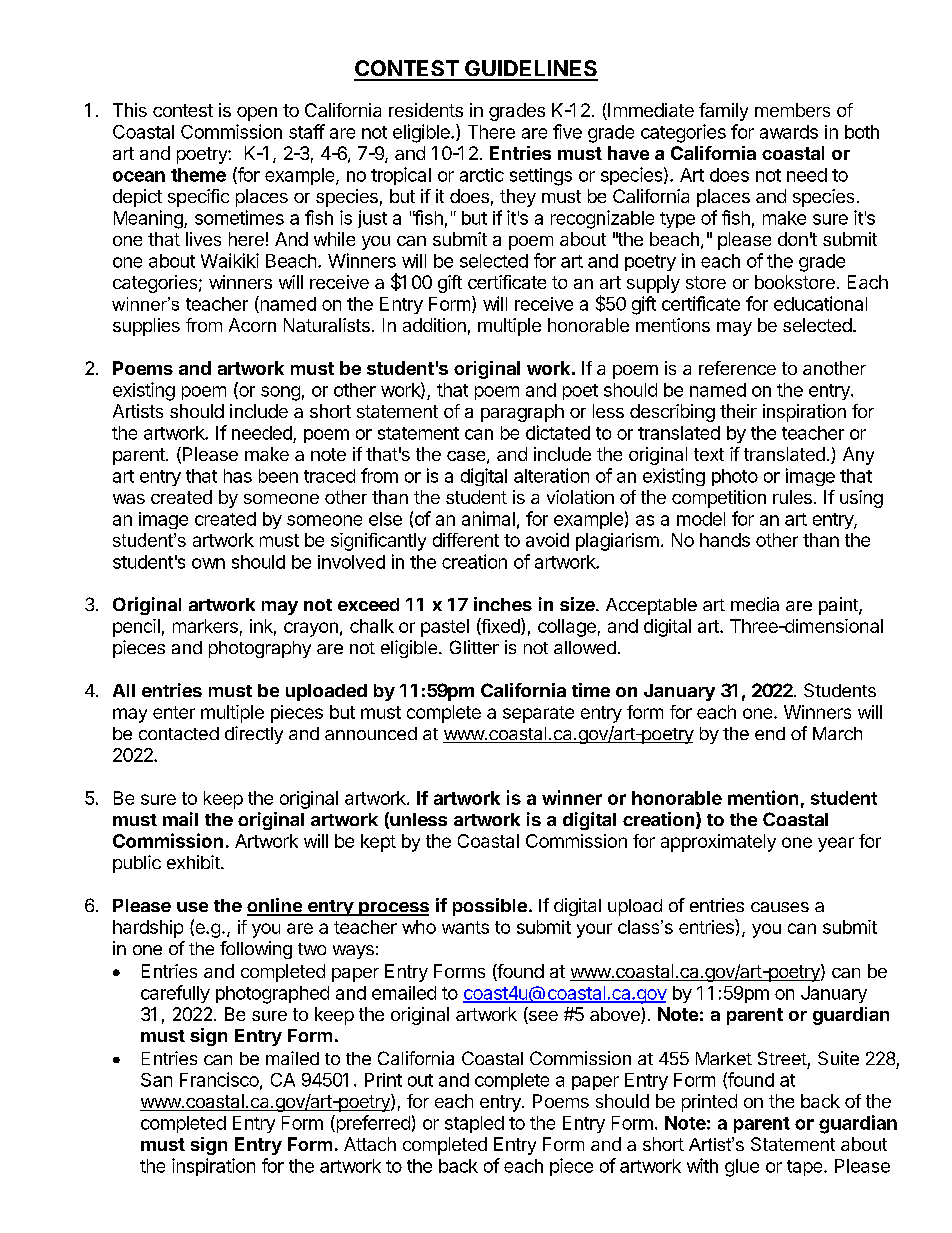 This screenshot has width=952, height=1233. Describe the element at coordinates (806, 1168) in the screenshot. I see `tape` at that location.
